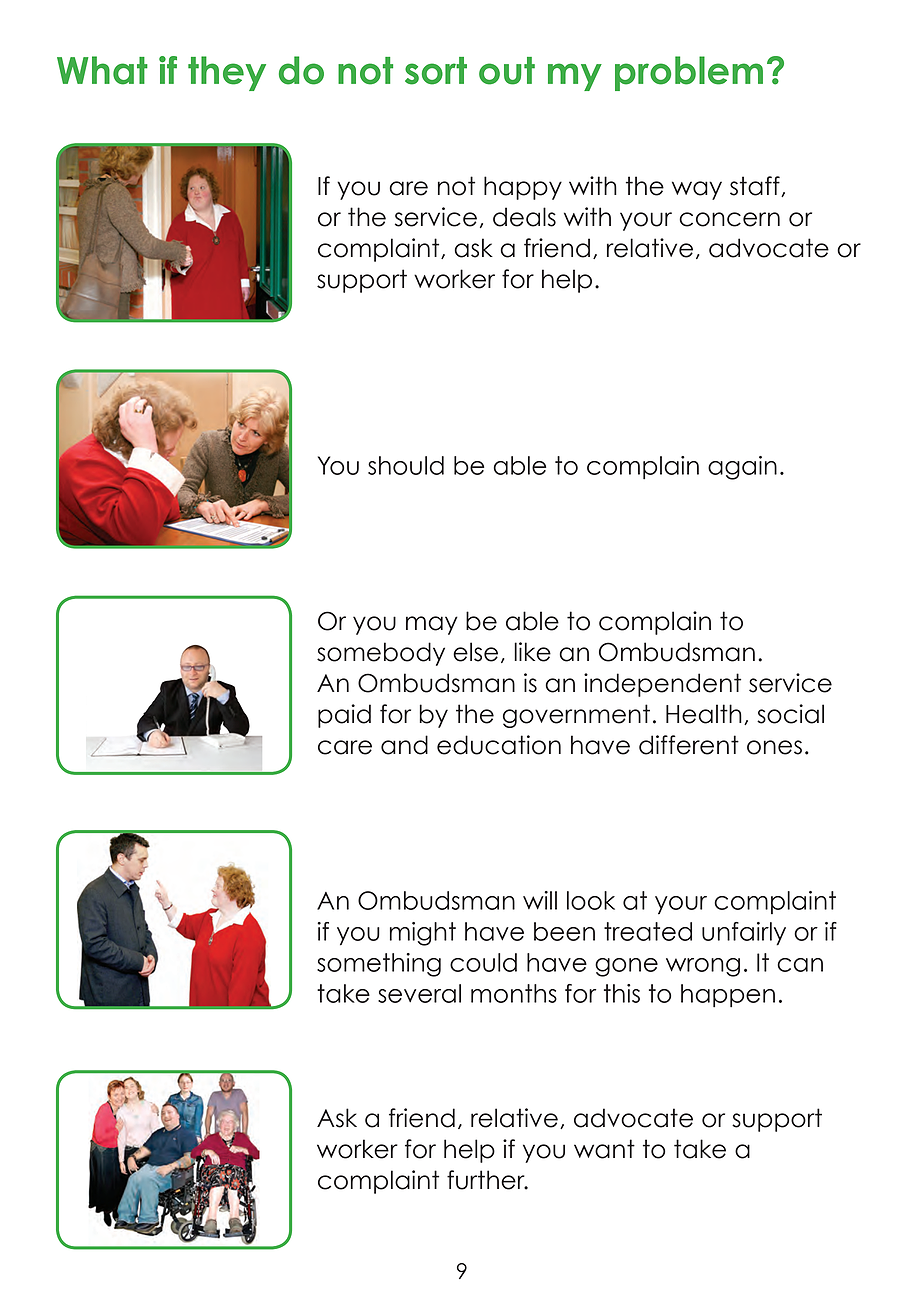  What do you see at coordinates (345, 747) in the page?
I see `care` at bounding box center [345, 747].
